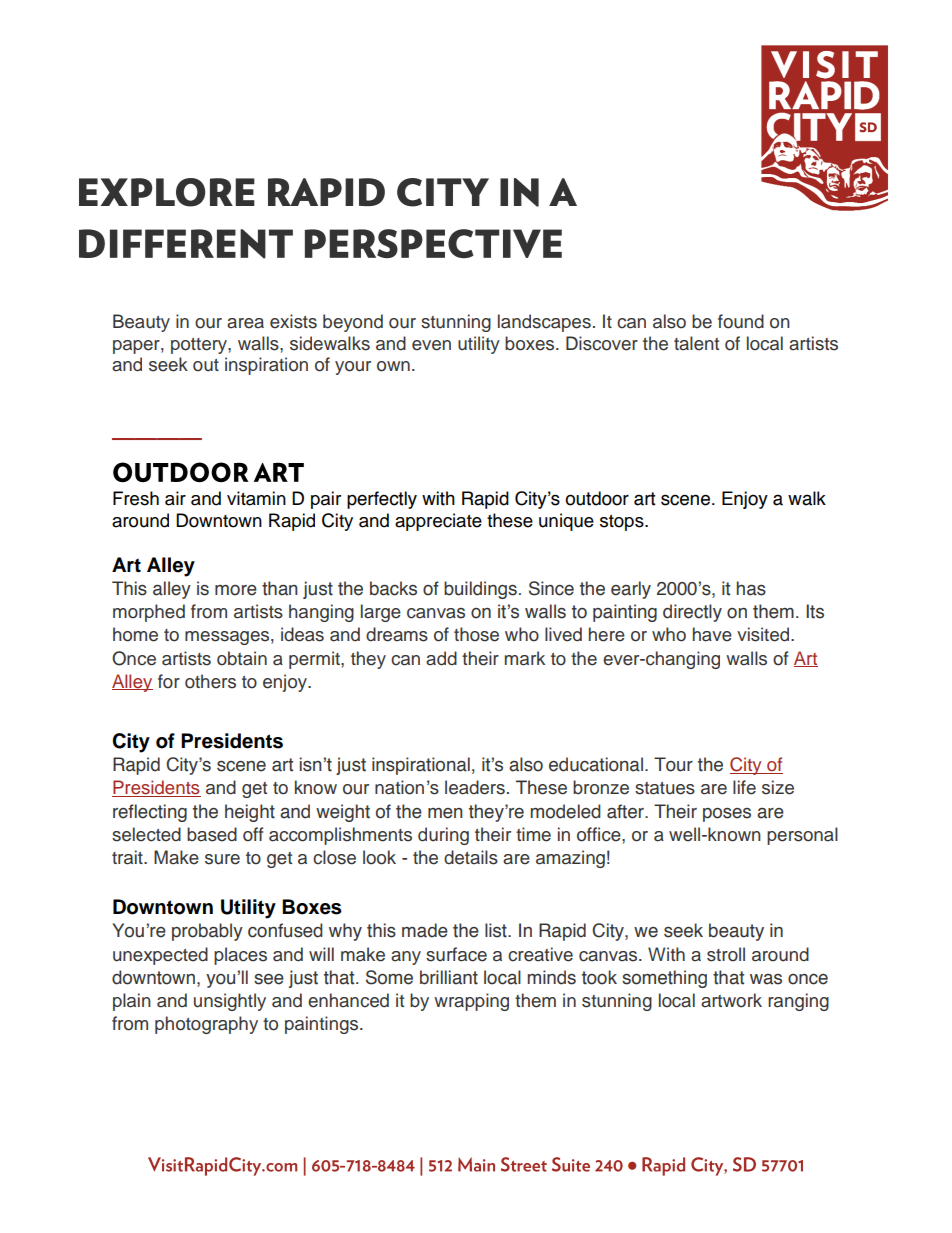 This screenshot has height=1233, width=952. Describe the element at coordinates (230, 1002) in the screenshot. I see `unsightly` at that location.
